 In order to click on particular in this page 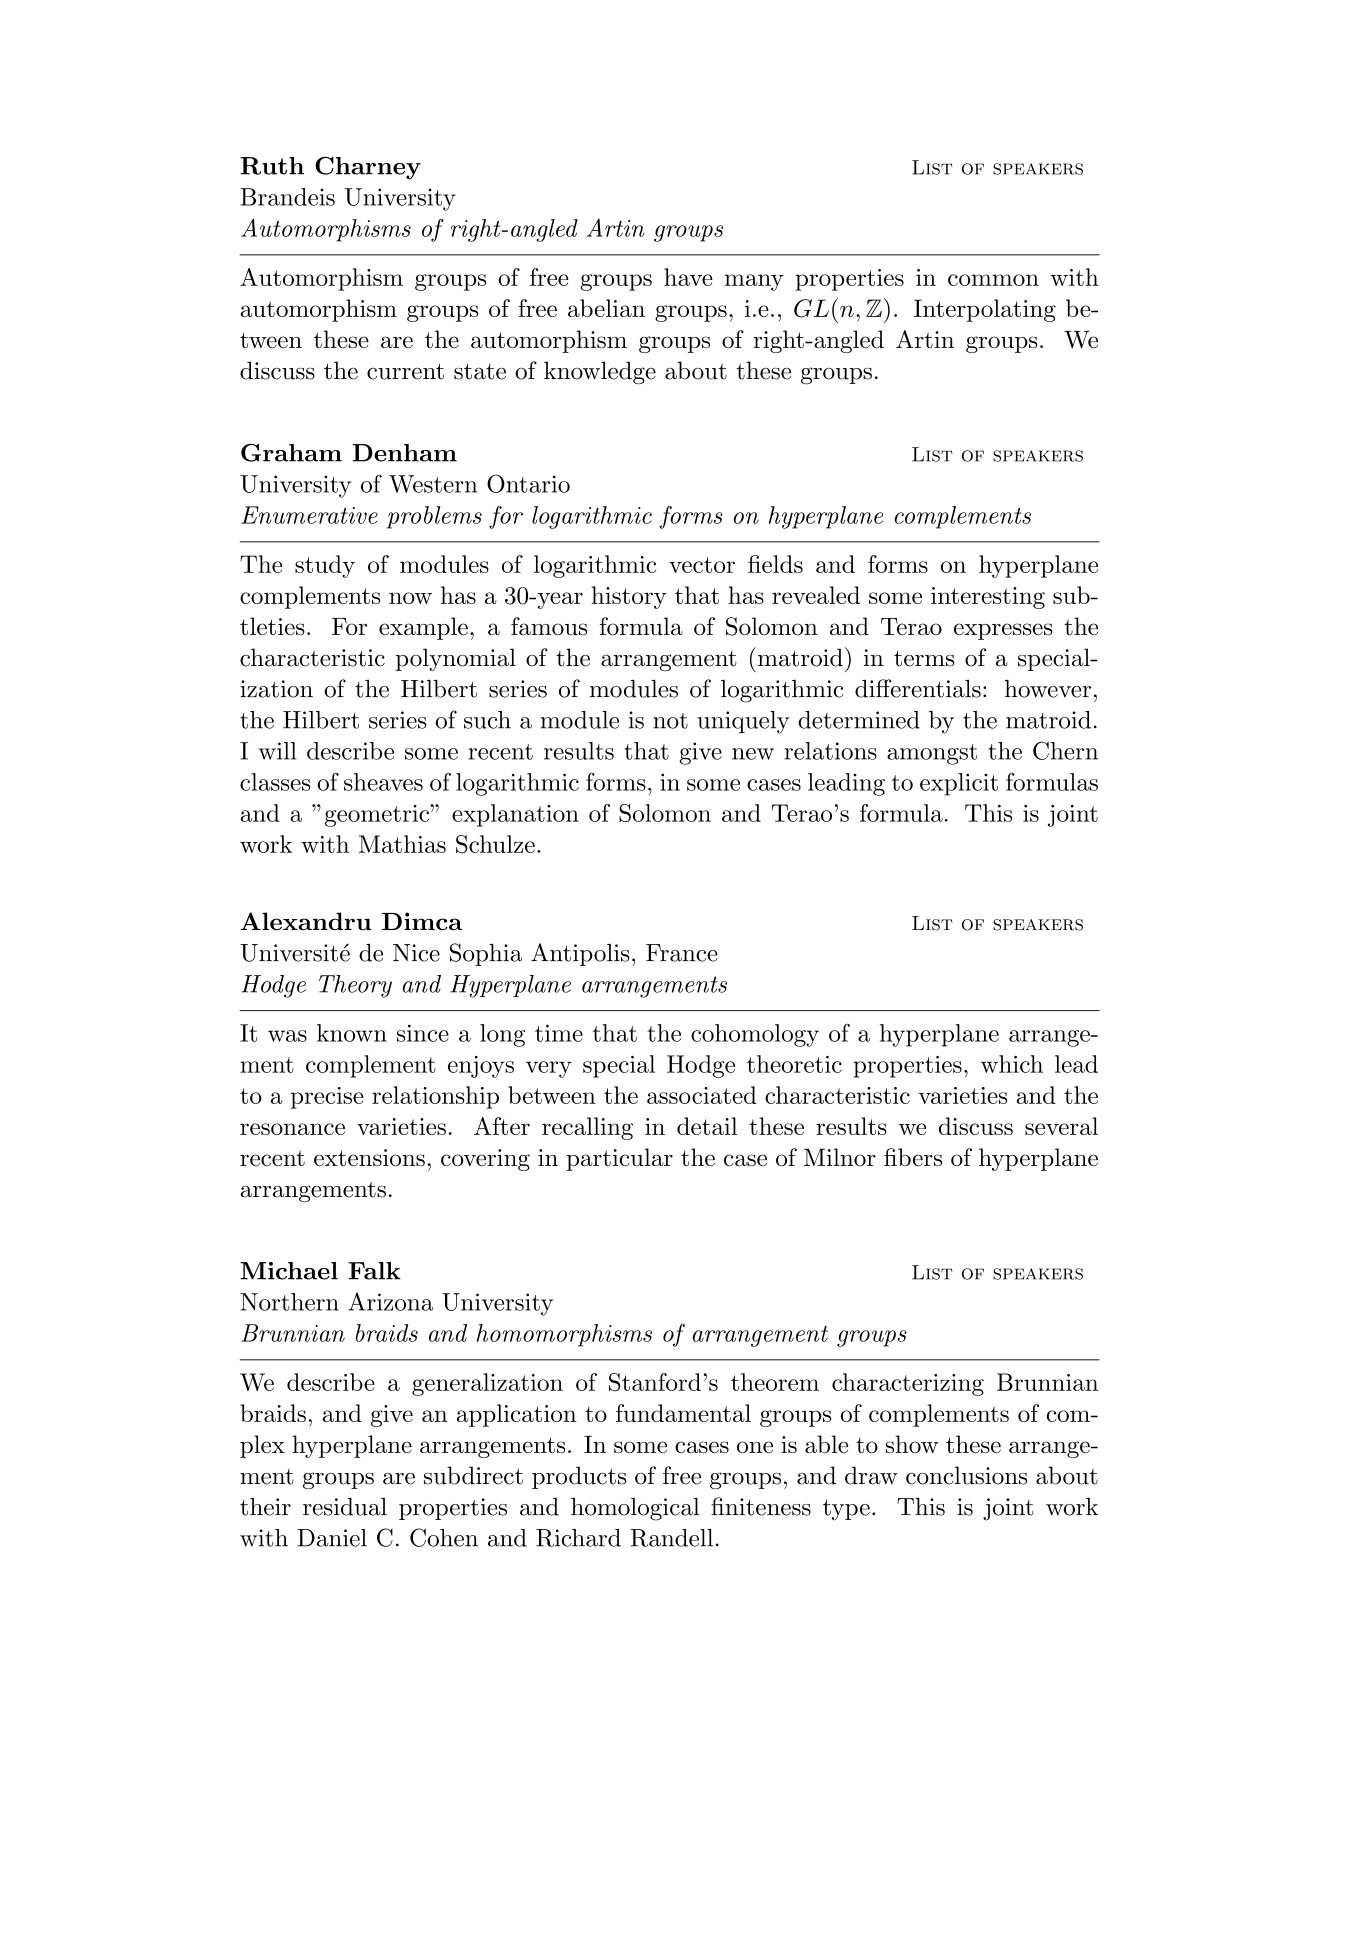, I will do `click(619, 1159)`.
